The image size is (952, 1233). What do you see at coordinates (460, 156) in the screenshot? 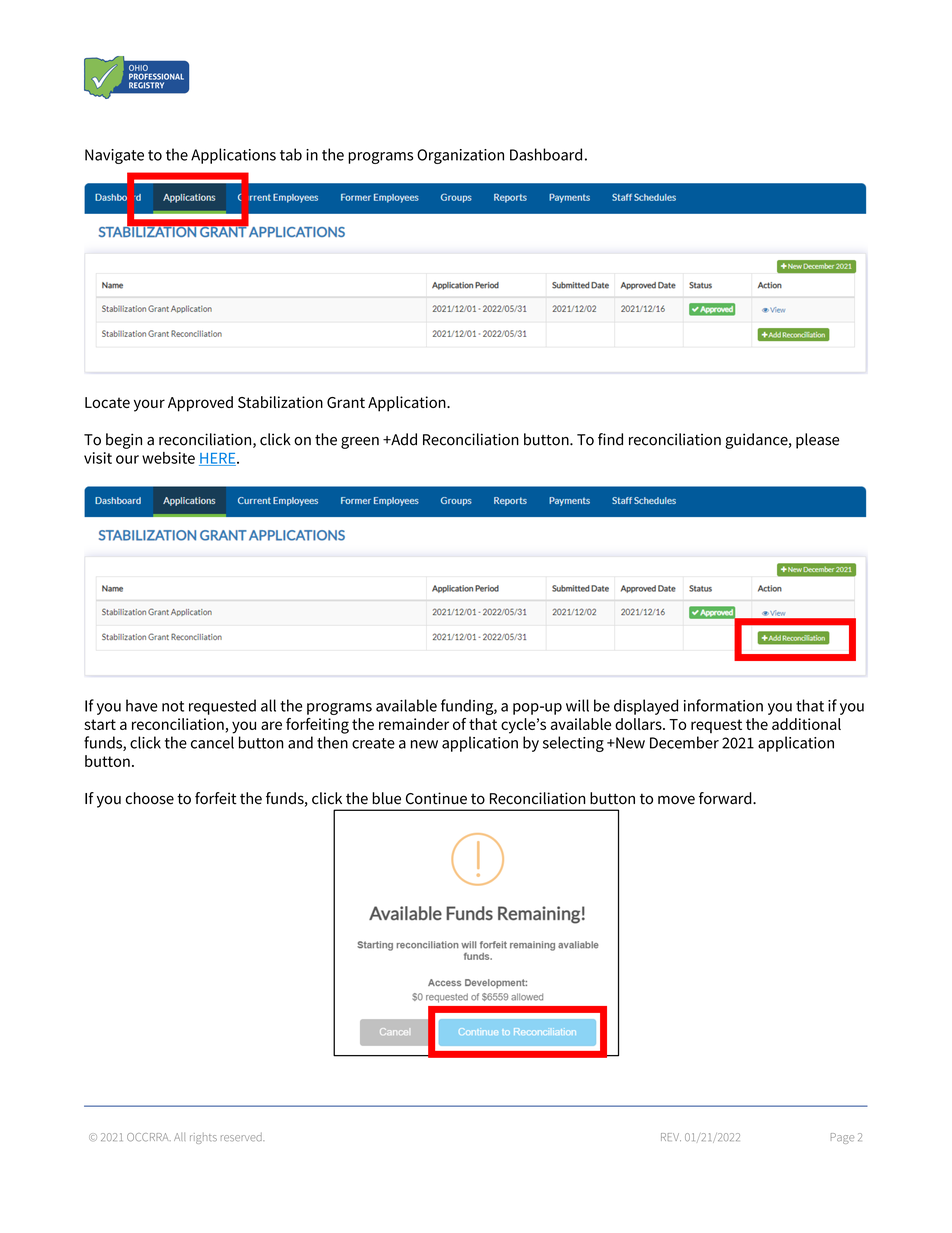
I see `Organization` at bounding box center [460, 156].
